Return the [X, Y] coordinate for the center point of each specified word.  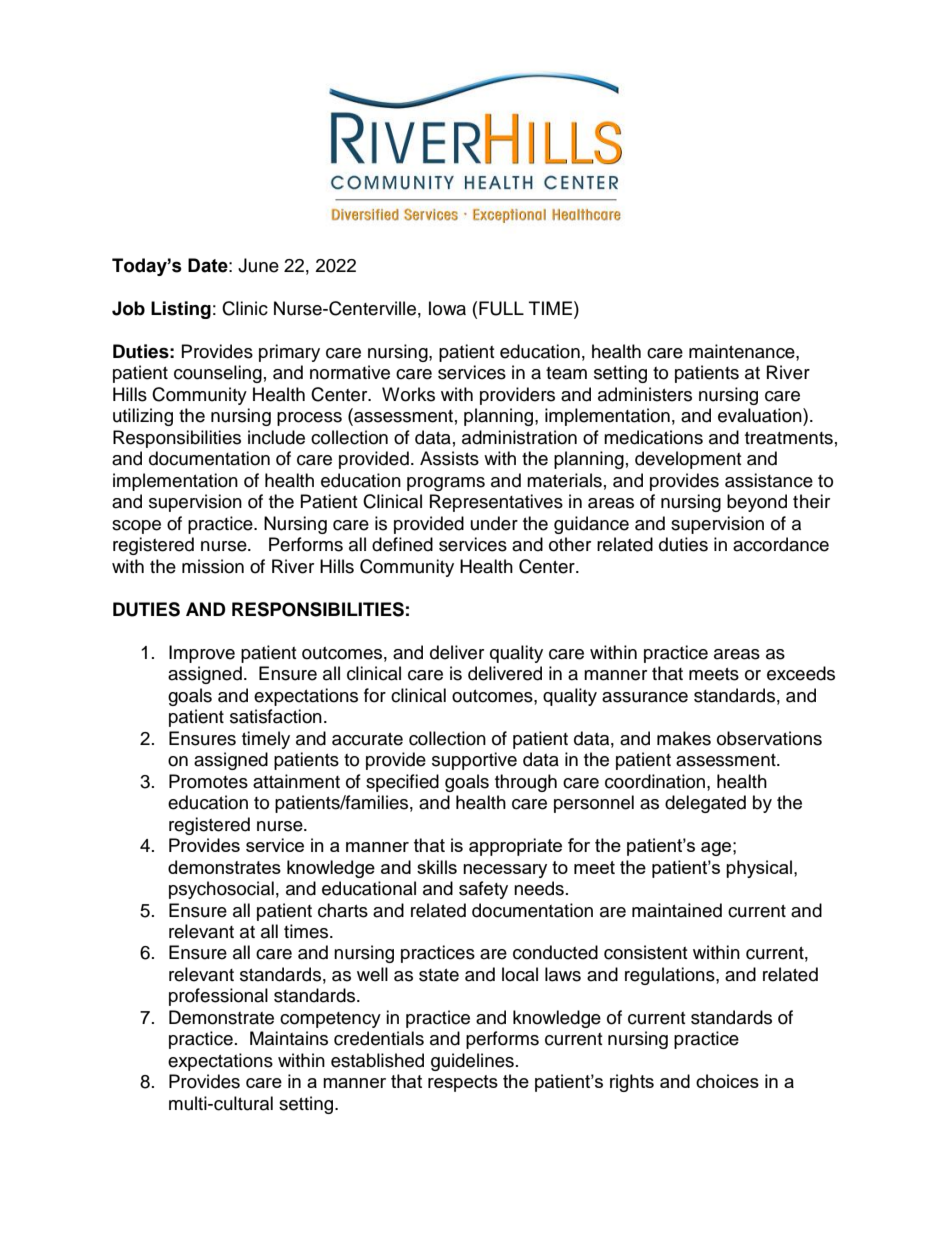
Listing [181, 310]
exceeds [801, 673]
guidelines [472, 1062]
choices [727, 1081]
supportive [474, 761]
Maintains [289, 1038]
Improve [202, 654]
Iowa [447, 308]
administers [645, 394]
